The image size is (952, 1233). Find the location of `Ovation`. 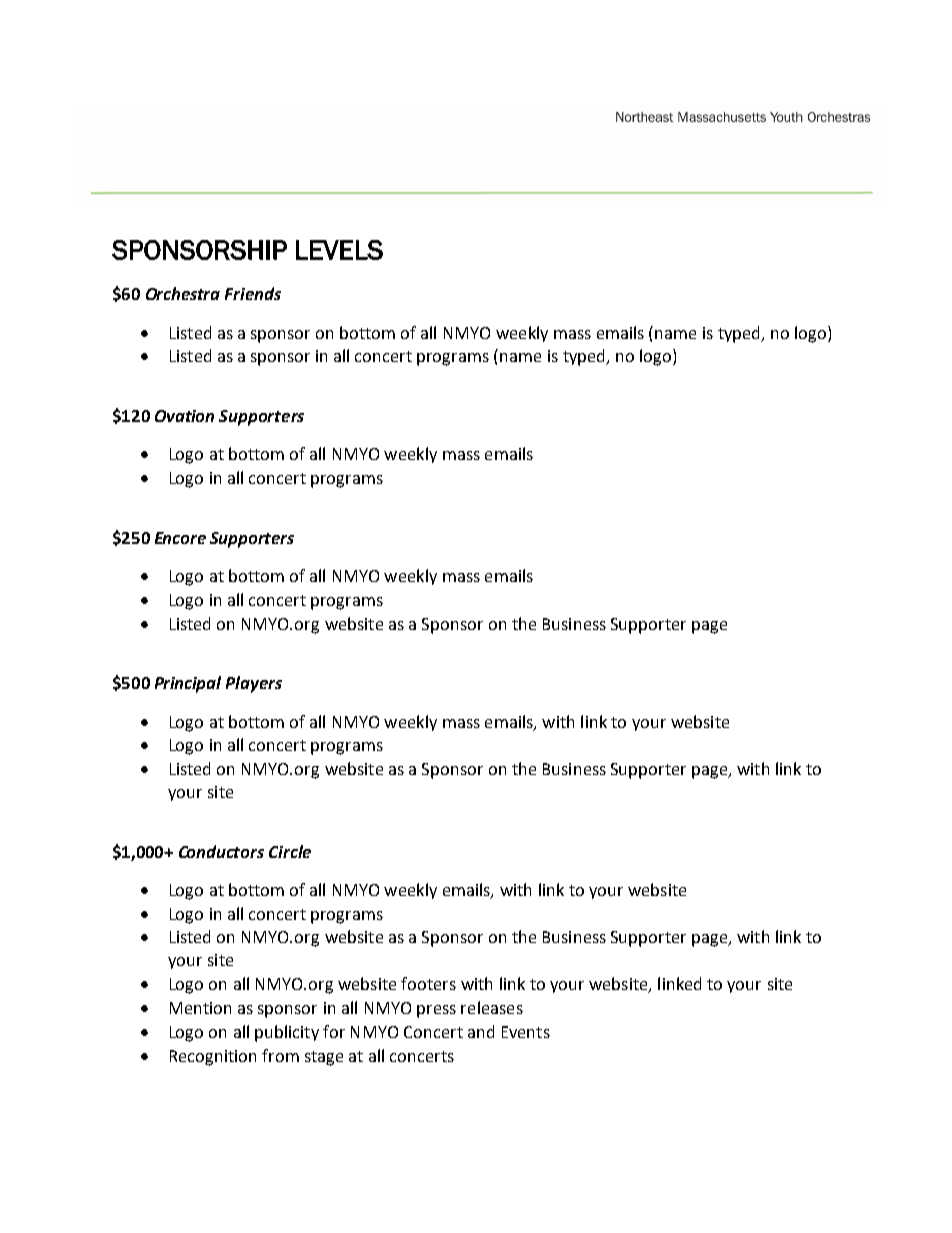

Ovation is located at coordinates (184, 416).
